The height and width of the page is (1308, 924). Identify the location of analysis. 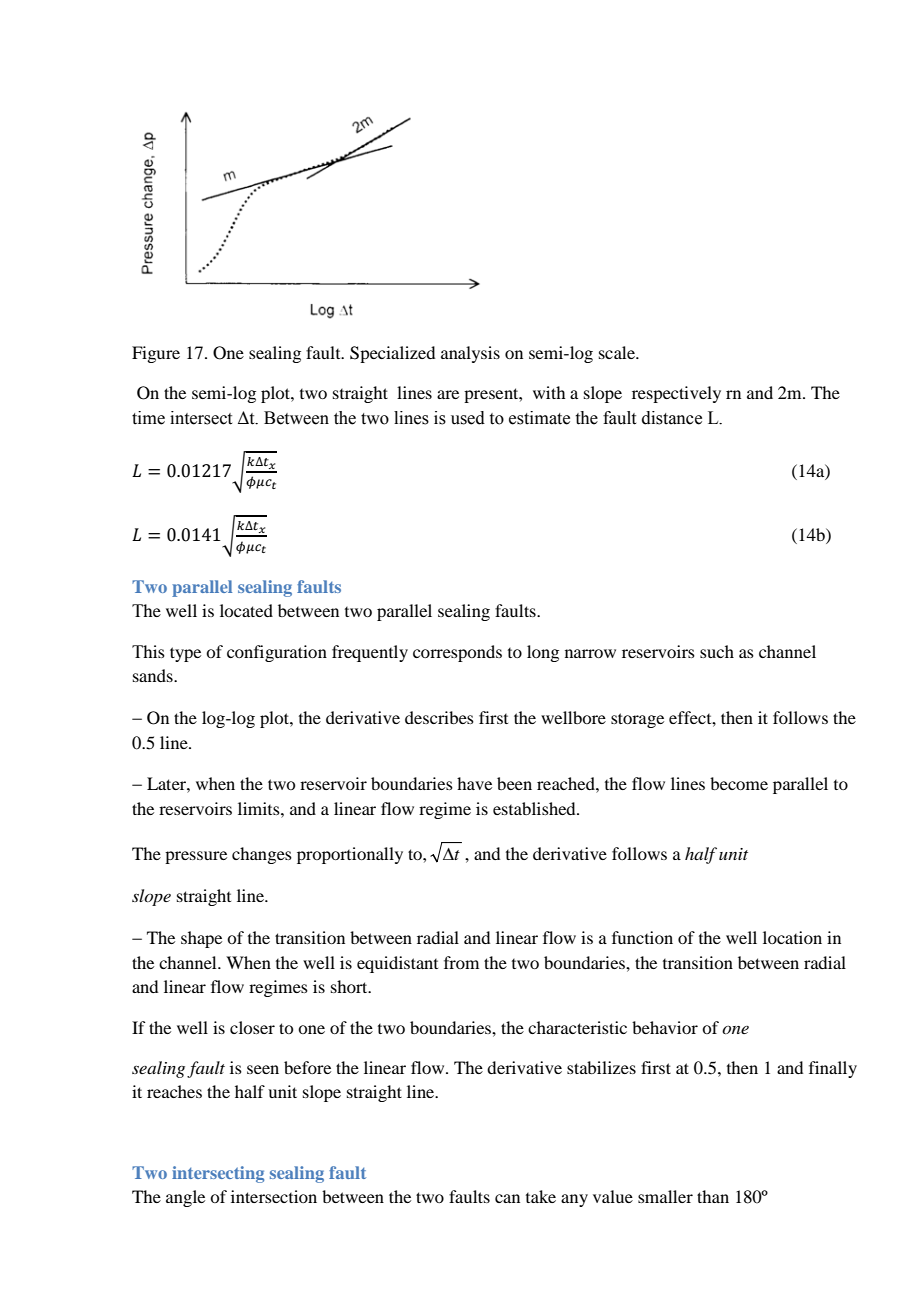
(470, 354).
